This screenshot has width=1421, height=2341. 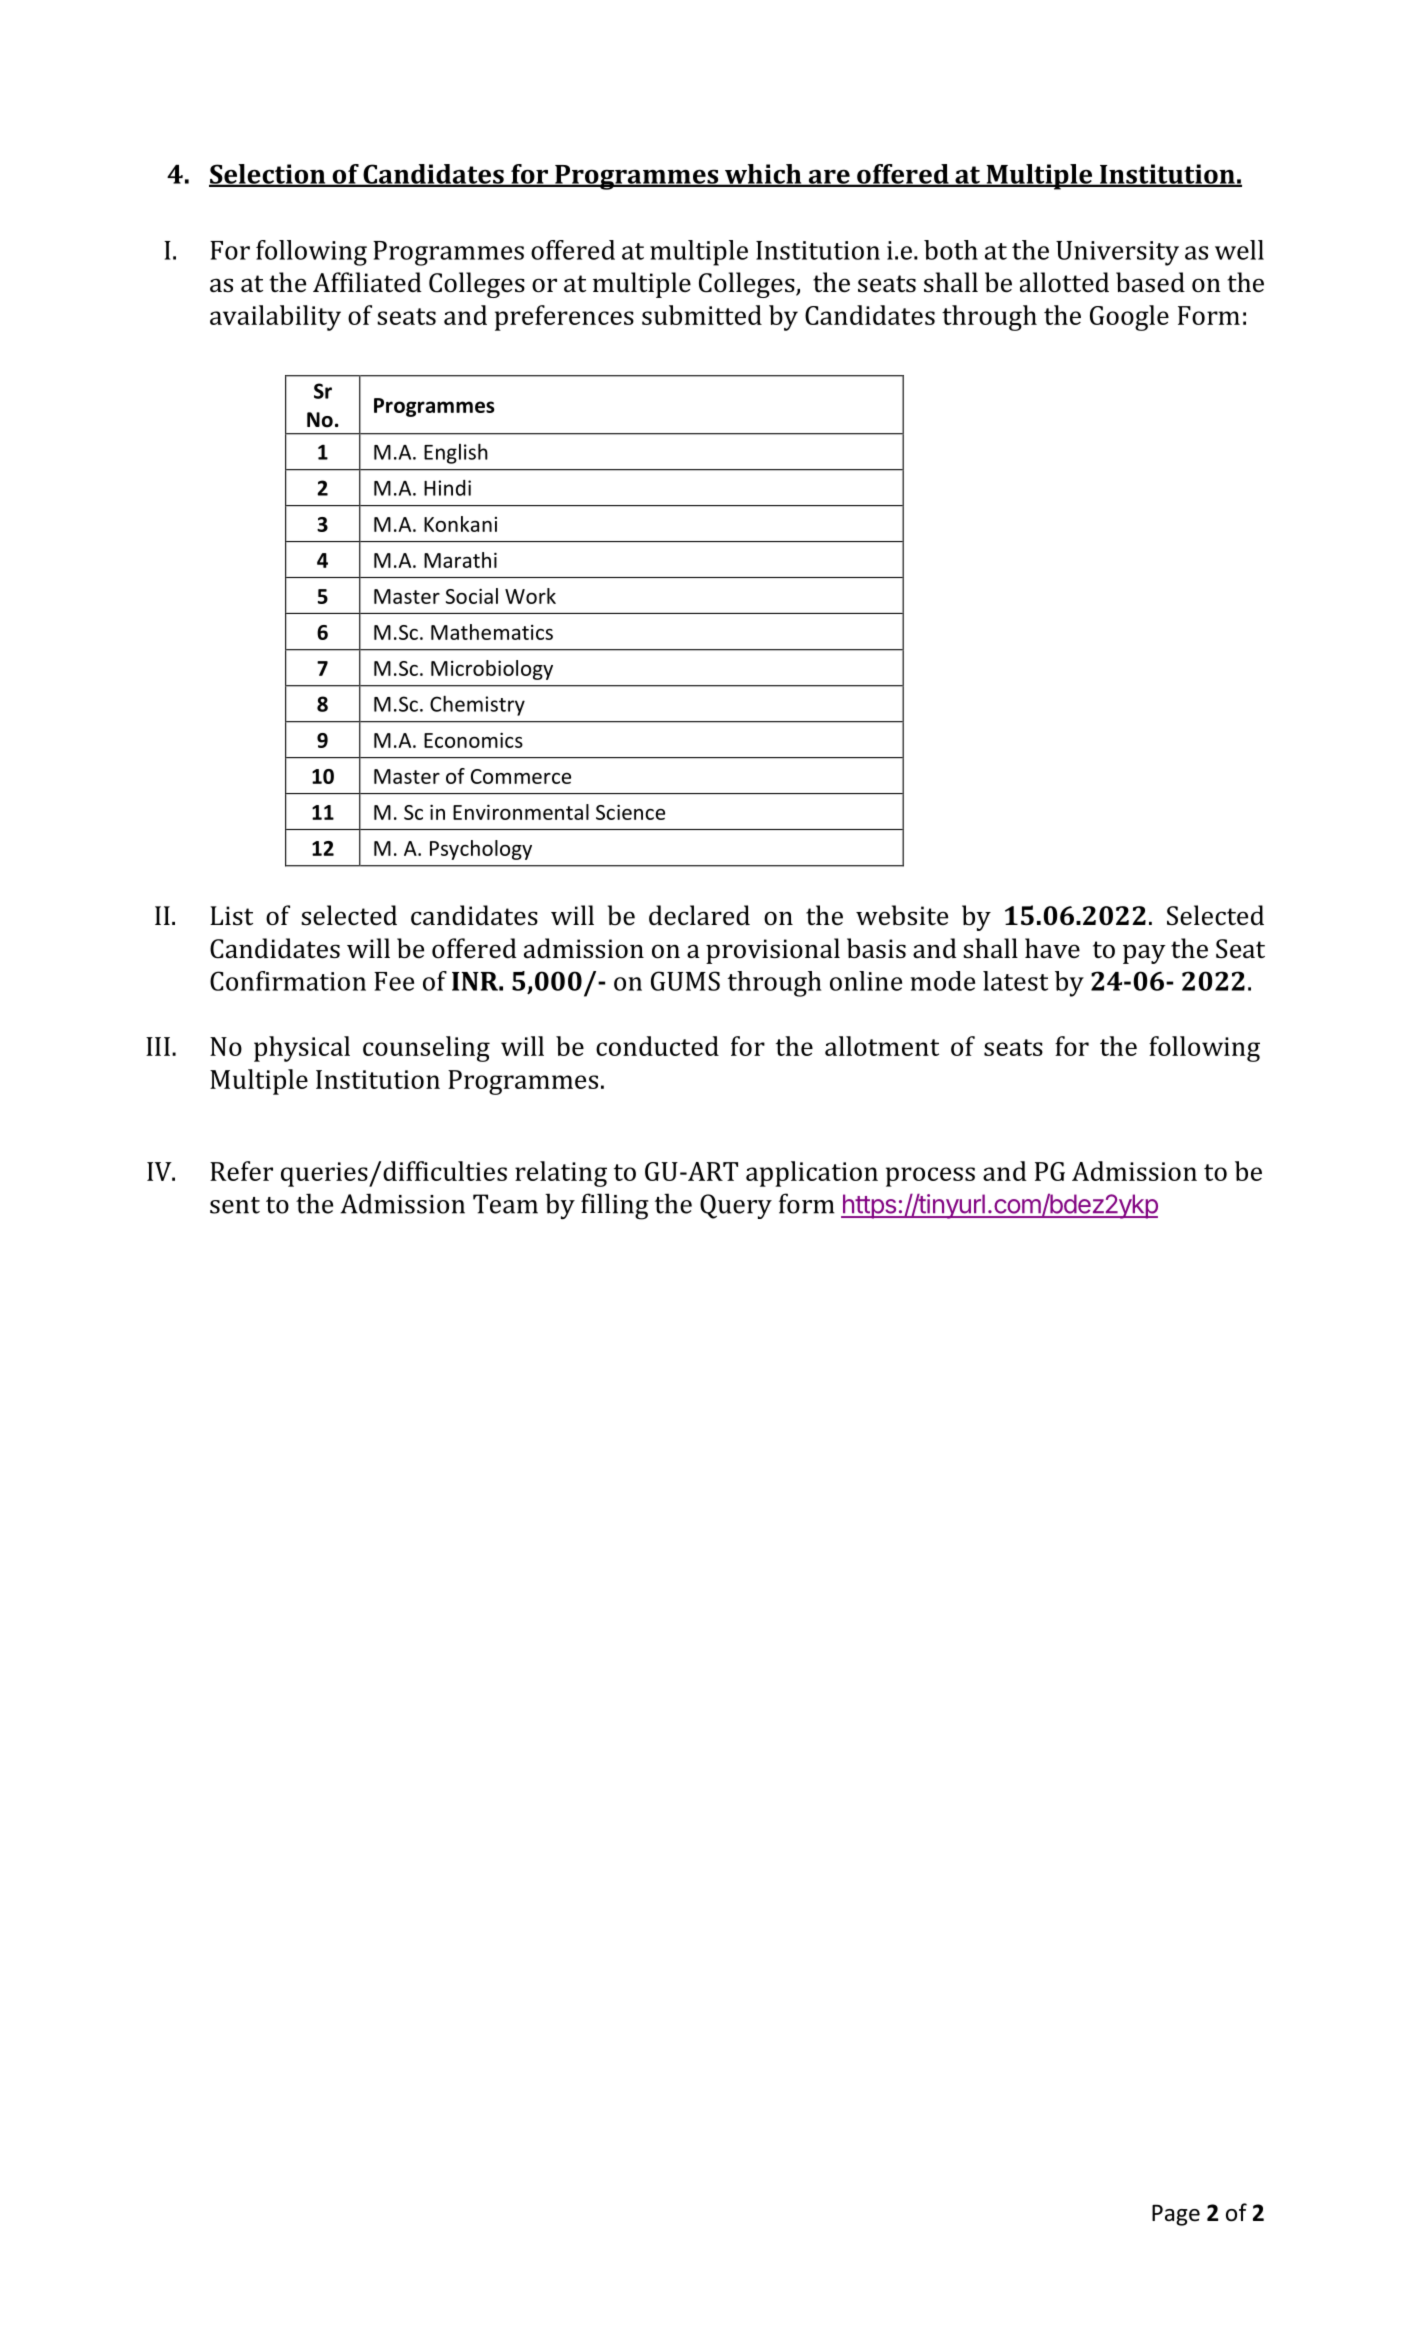 I want to click on Team, so click(x=505, y=1204).
